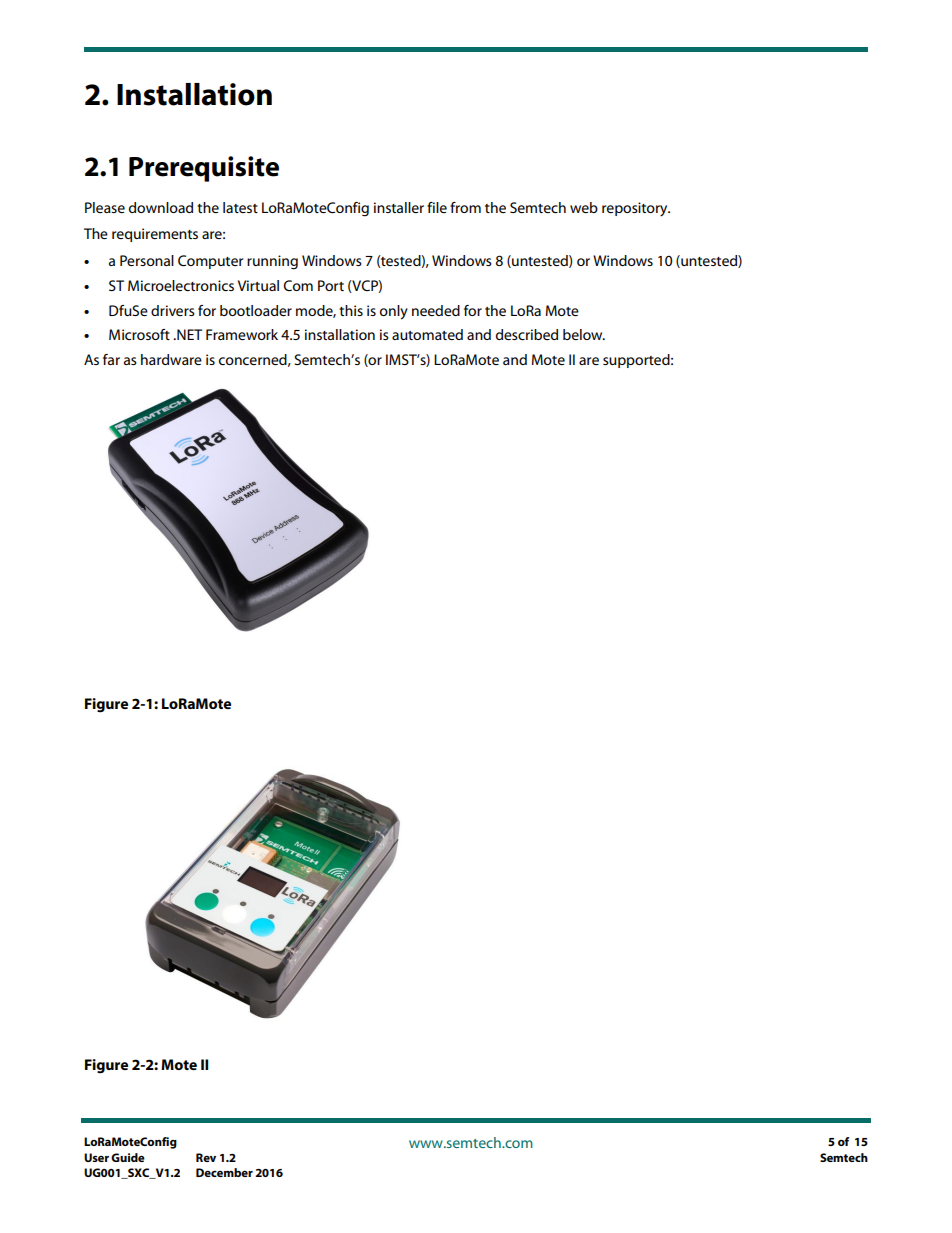  What do you see at coordinates (206, 1157) in the image?
I see `Rev` at bounding box center [206, 1157].
